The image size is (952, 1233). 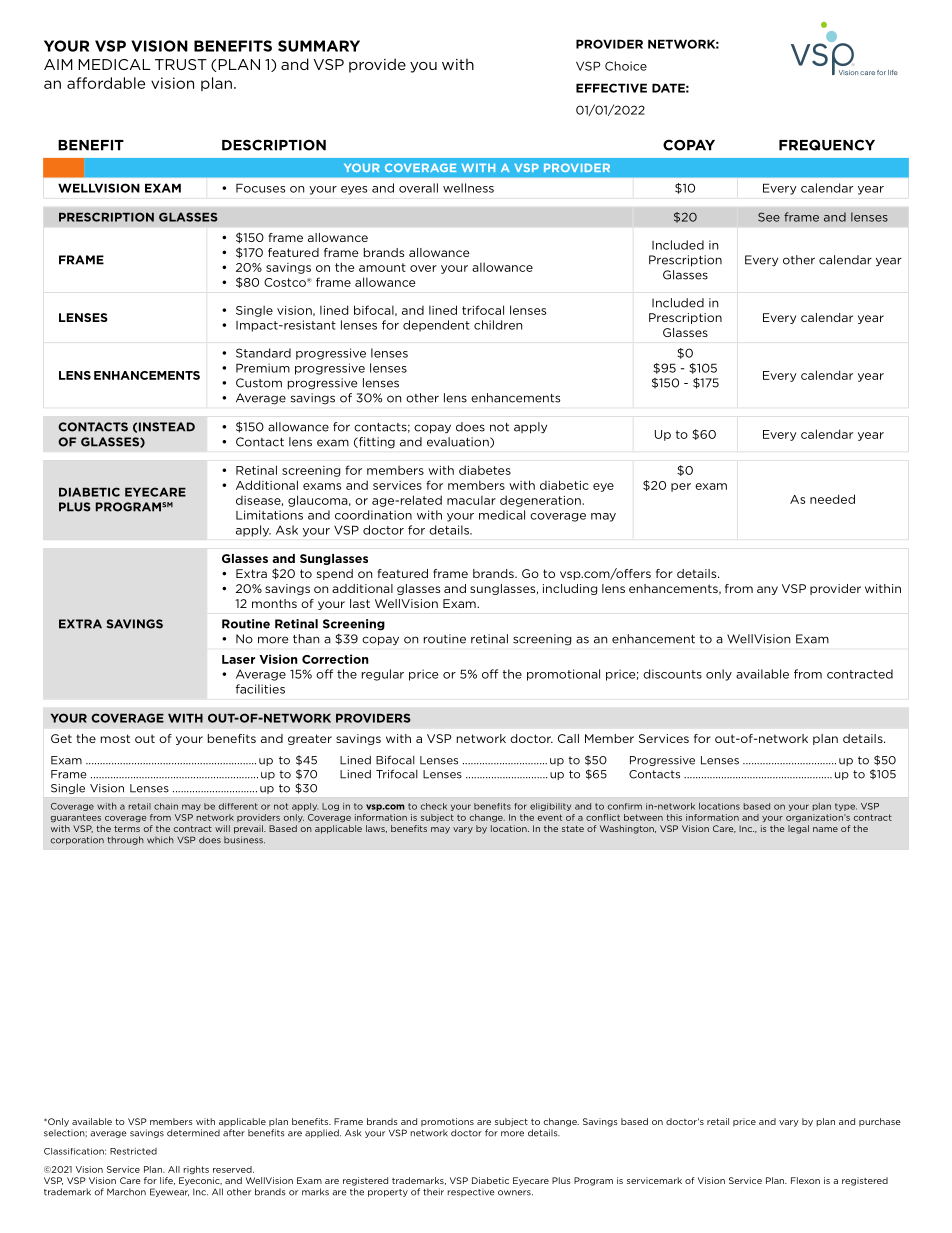 What do you see at coordinates (434, 806) in the image?
I see `check` at bounding box center [434, 806].
